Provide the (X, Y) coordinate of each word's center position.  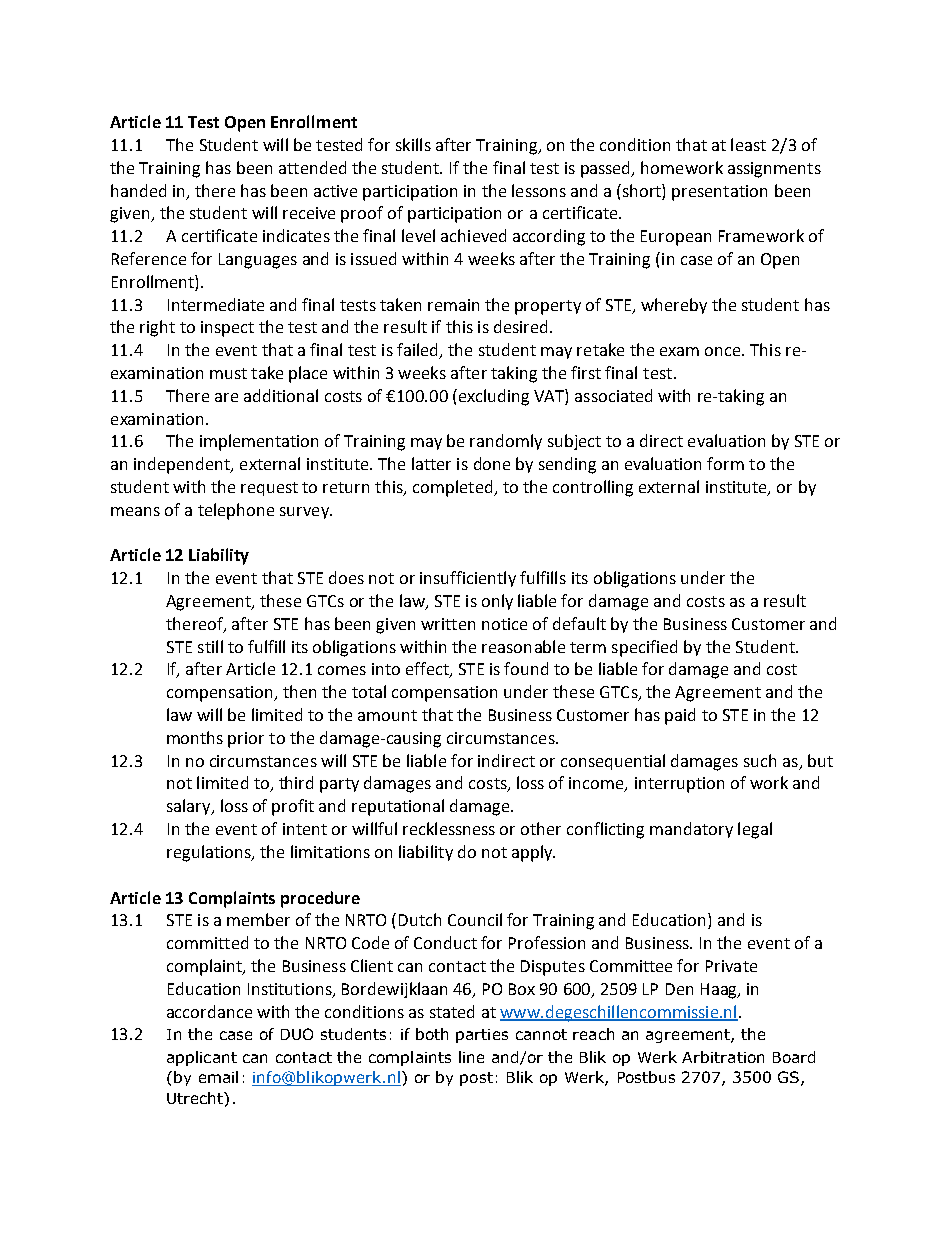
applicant (202, 1058)
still (210, 646)
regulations (210, 853)
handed (138, 190)
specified (644, 648)
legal (755, 830)
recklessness (449, 828)
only (497, 602)
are (226, 397)
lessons (539, 190)
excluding (492, 397)
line (471, 1057)
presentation (719, 193)
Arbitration (723, 1057)
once (724, 351)
